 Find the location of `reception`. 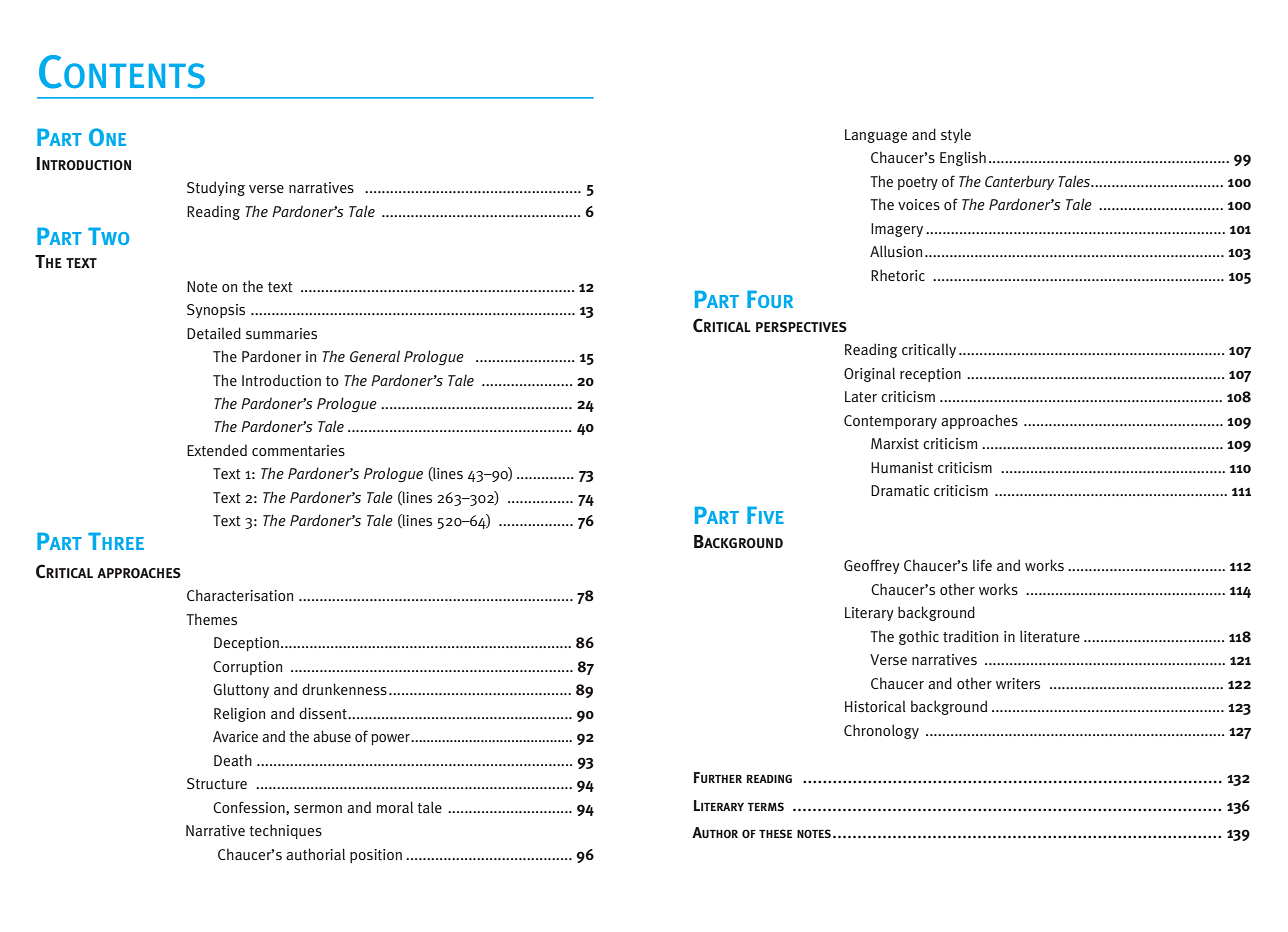

reception is located at coordinates (930, 375).
